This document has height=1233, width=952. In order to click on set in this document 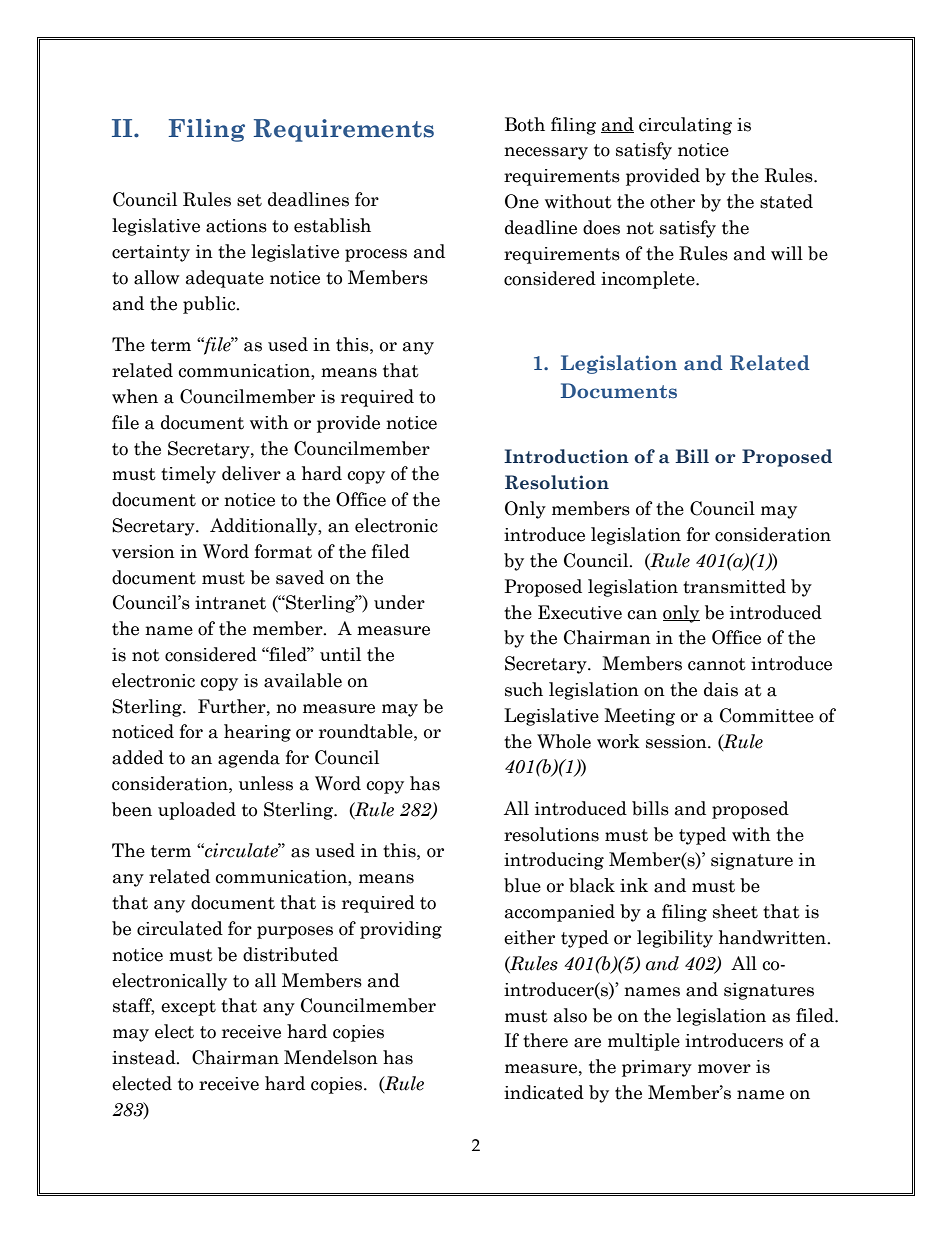, I will do `click(249, 200)`.
